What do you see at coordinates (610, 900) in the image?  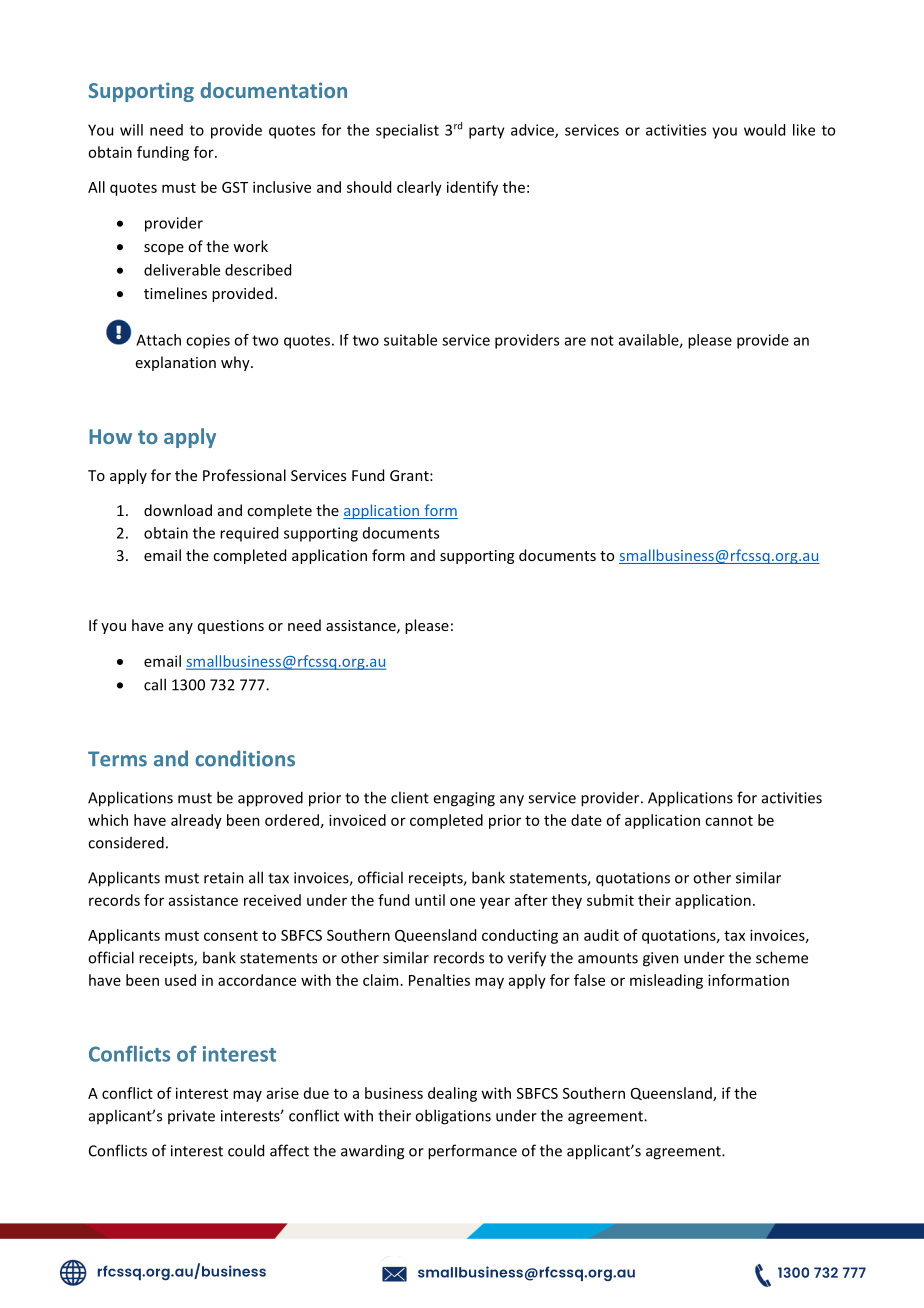 I see `submit` at bounding box center [610, 900].
